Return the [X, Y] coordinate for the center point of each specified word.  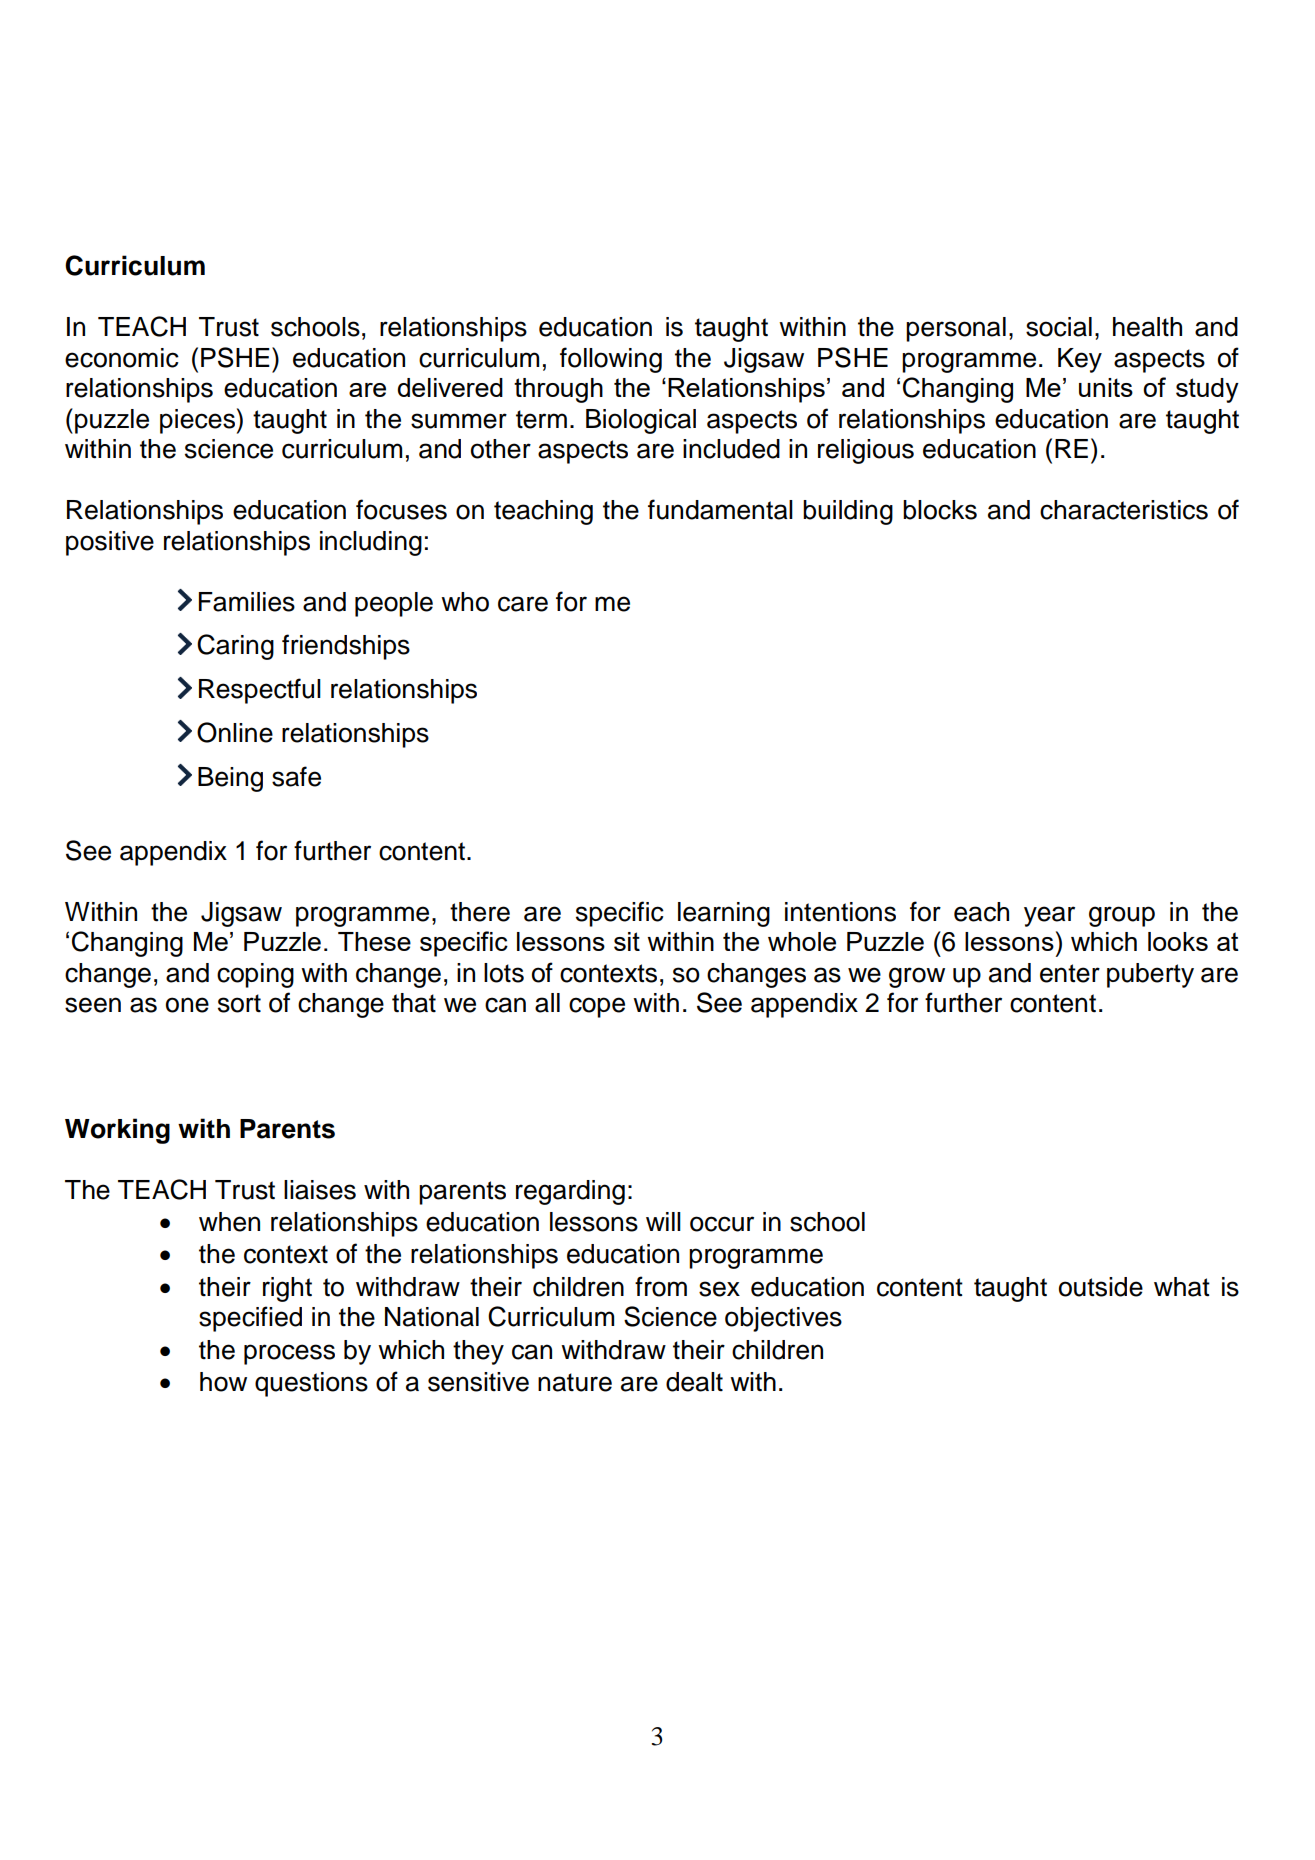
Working [117, 1131]
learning [724, 914]
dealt [694, 1382]
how [223, 1382]
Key [1080, 360]
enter [1070, 973]
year [1049, 916]
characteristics [1124, 510]
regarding [570, 1192]
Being [230, 779]
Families [247, 602]
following [611, 360]
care [523, 604]
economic [122, 358]
